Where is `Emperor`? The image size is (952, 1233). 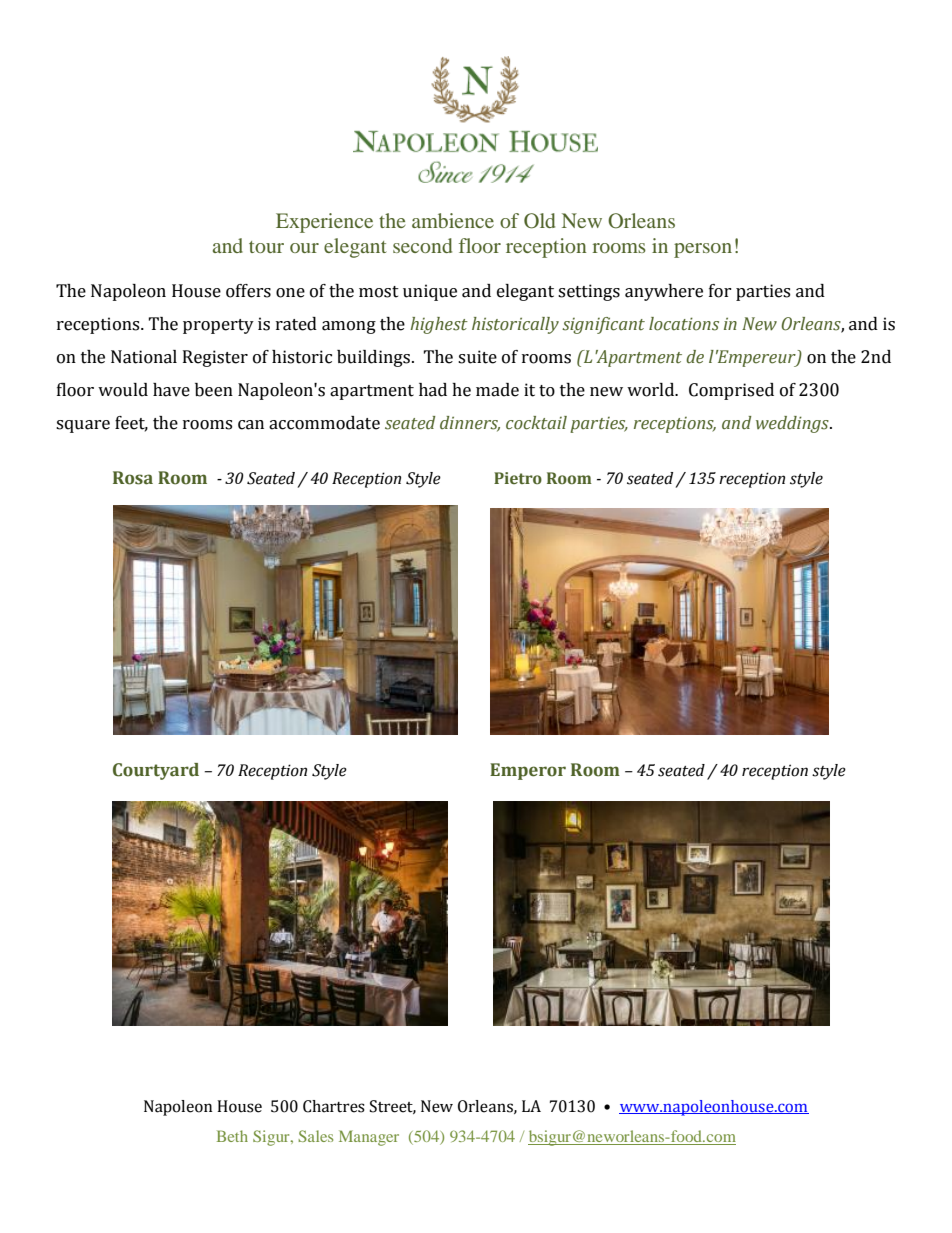
Emperor is located at coordinates (528, 771).
